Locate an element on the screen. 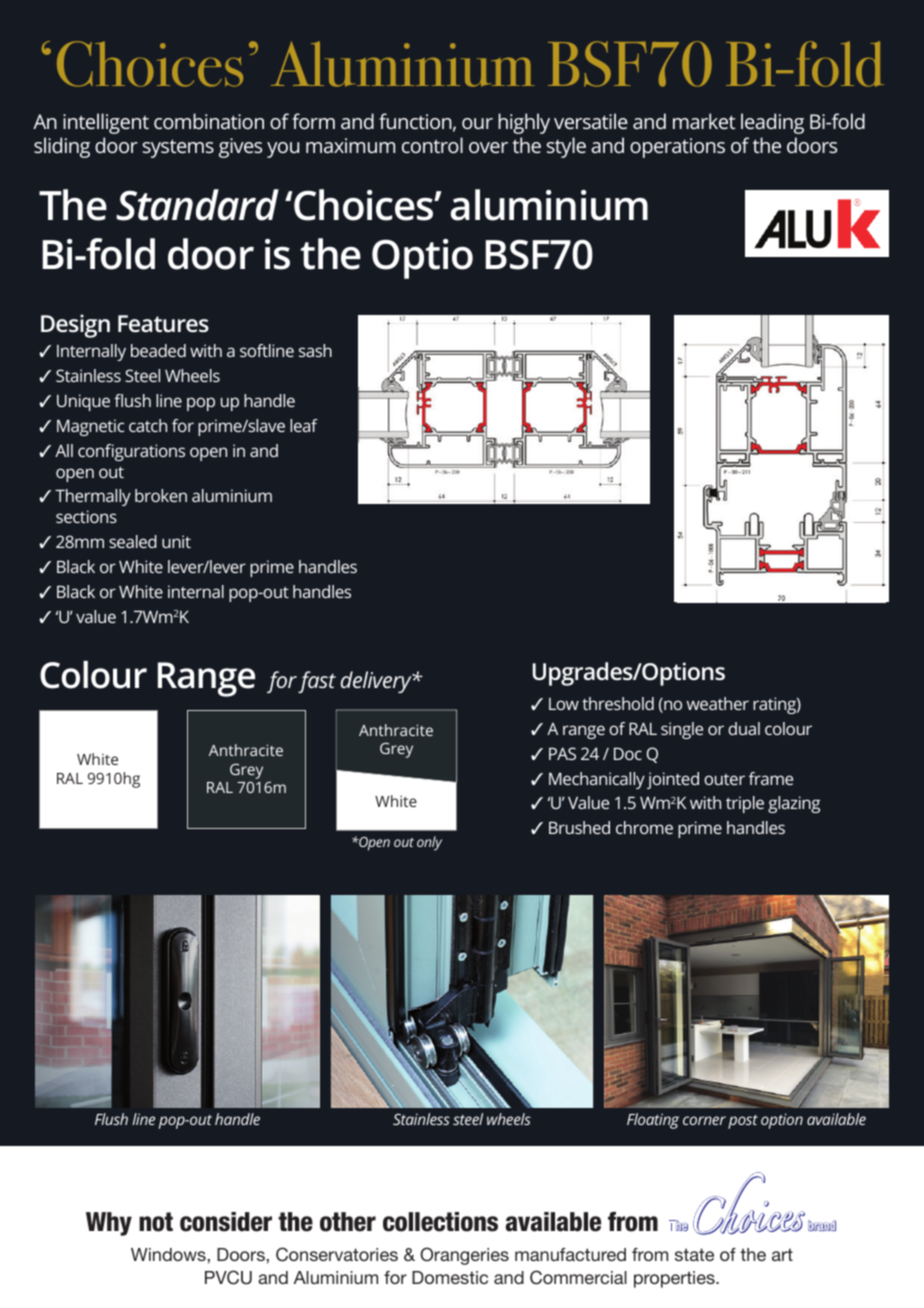  operations is located at coordinates (677, 148).
